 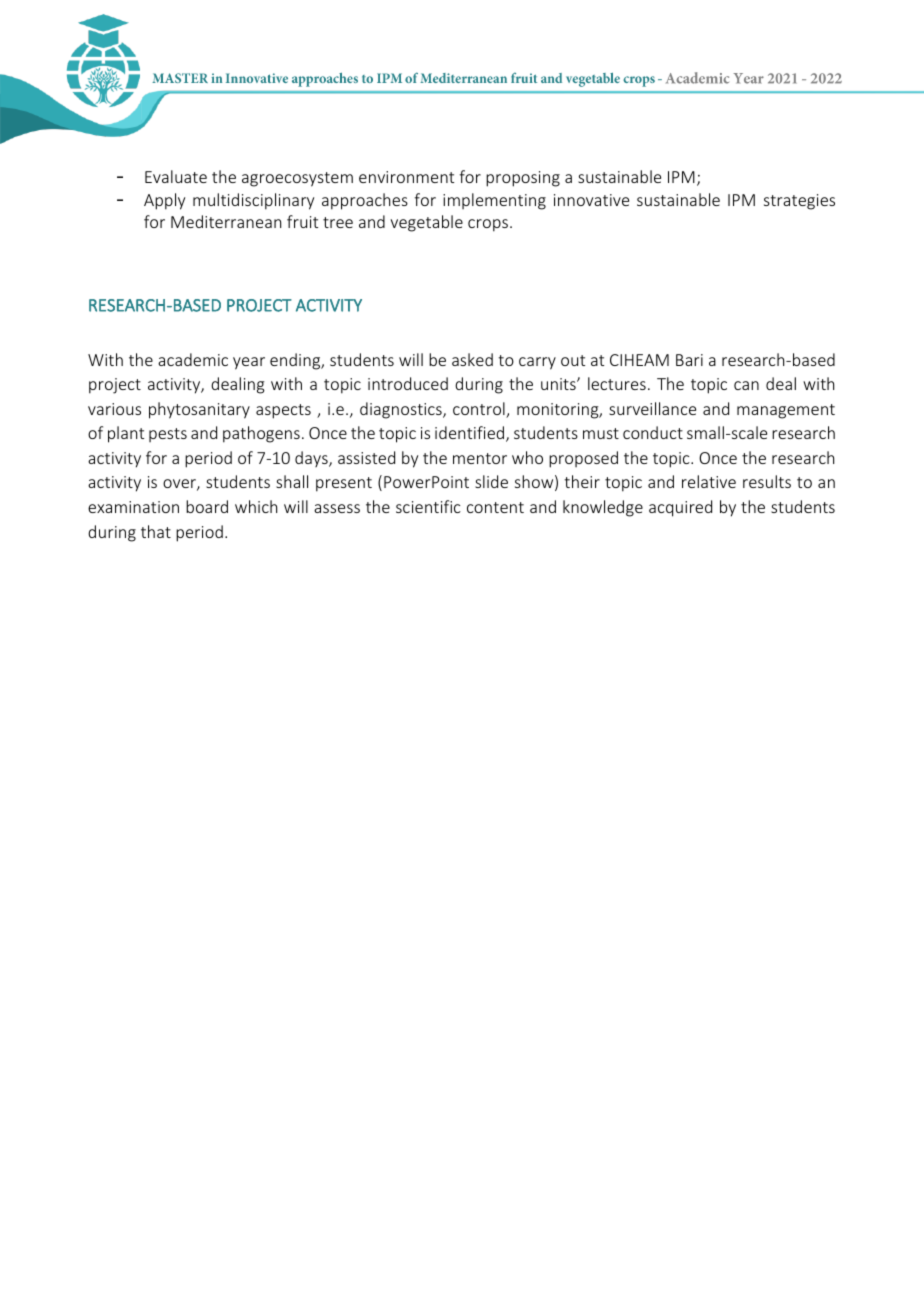 I want to click on scientific, so click(x=428, y=506).
